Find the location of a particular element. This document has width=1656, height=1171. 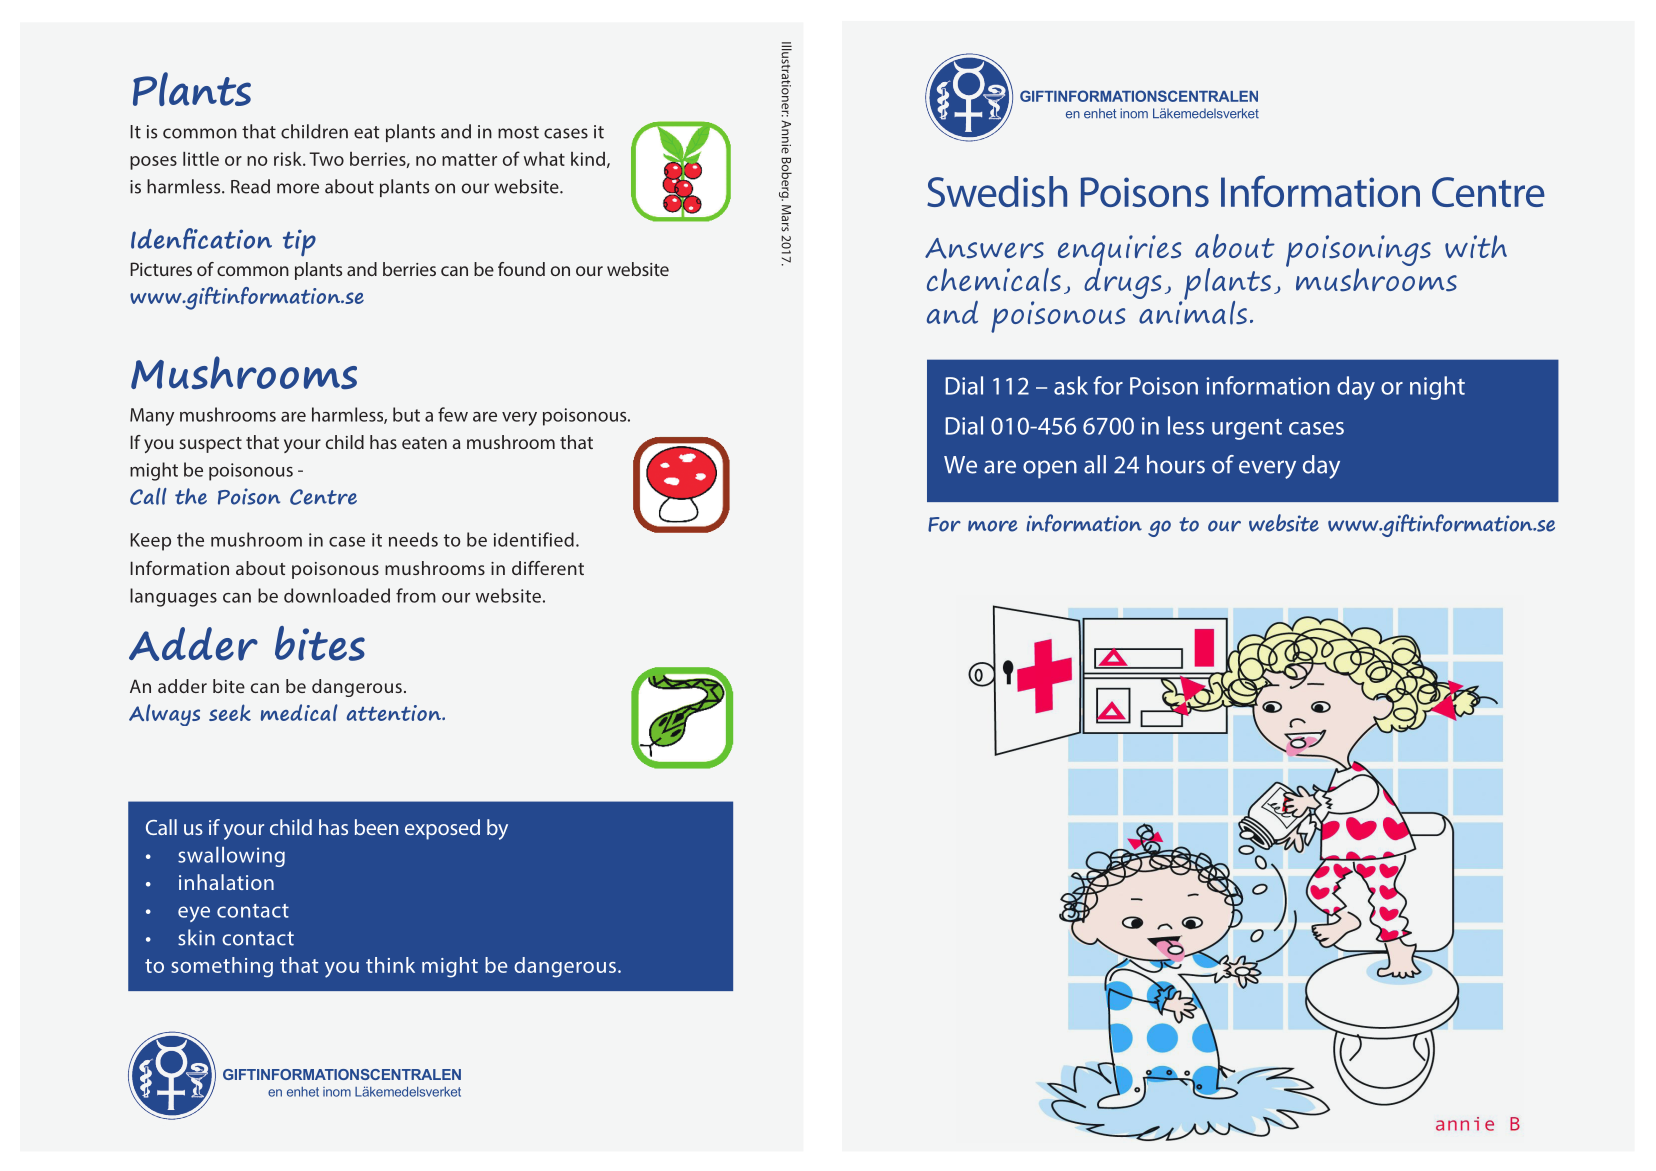

Two is located at coordinates (326, 159).
